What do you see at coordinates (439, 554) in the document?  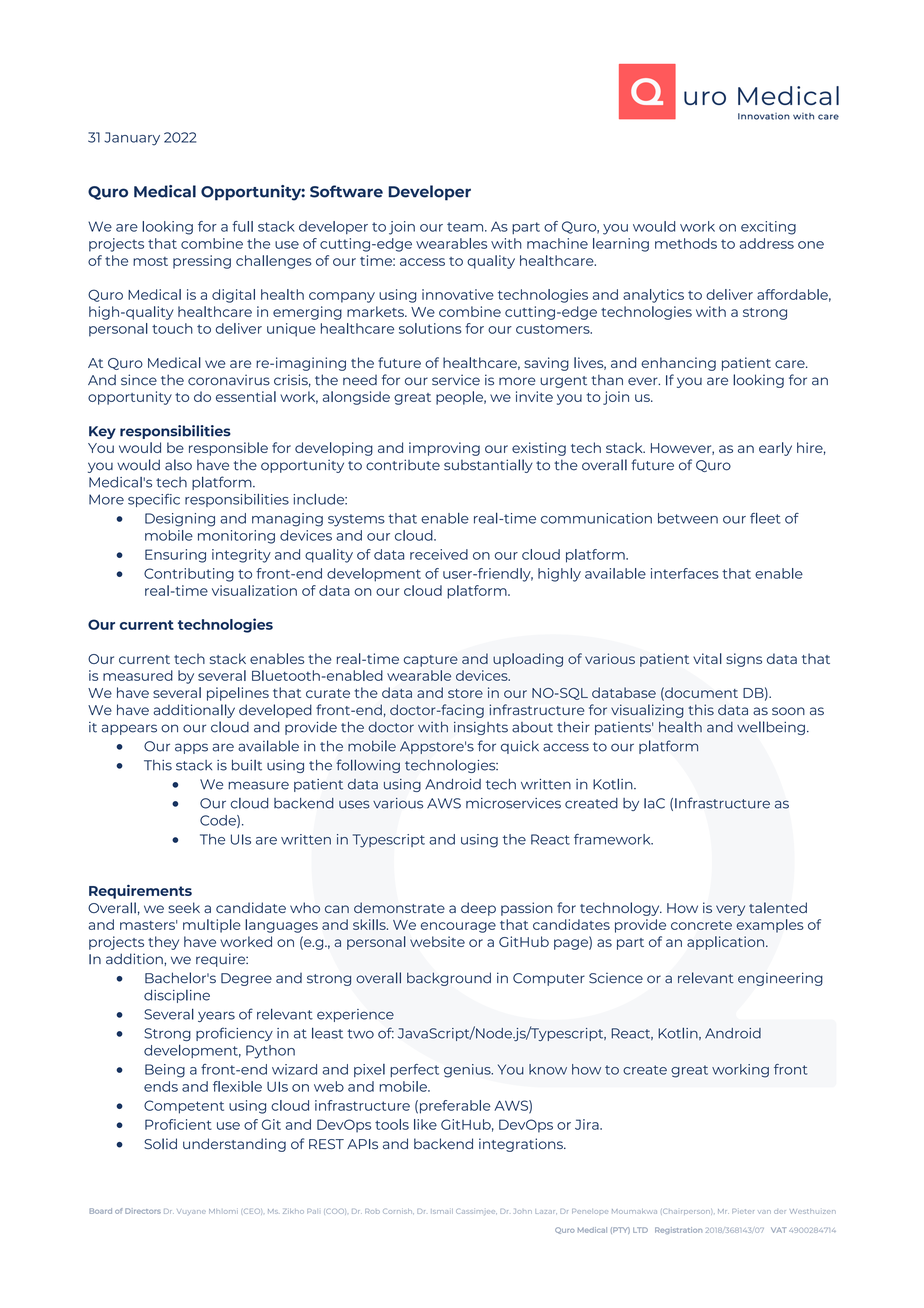 I see `received` at bounding box center [439, 554].
